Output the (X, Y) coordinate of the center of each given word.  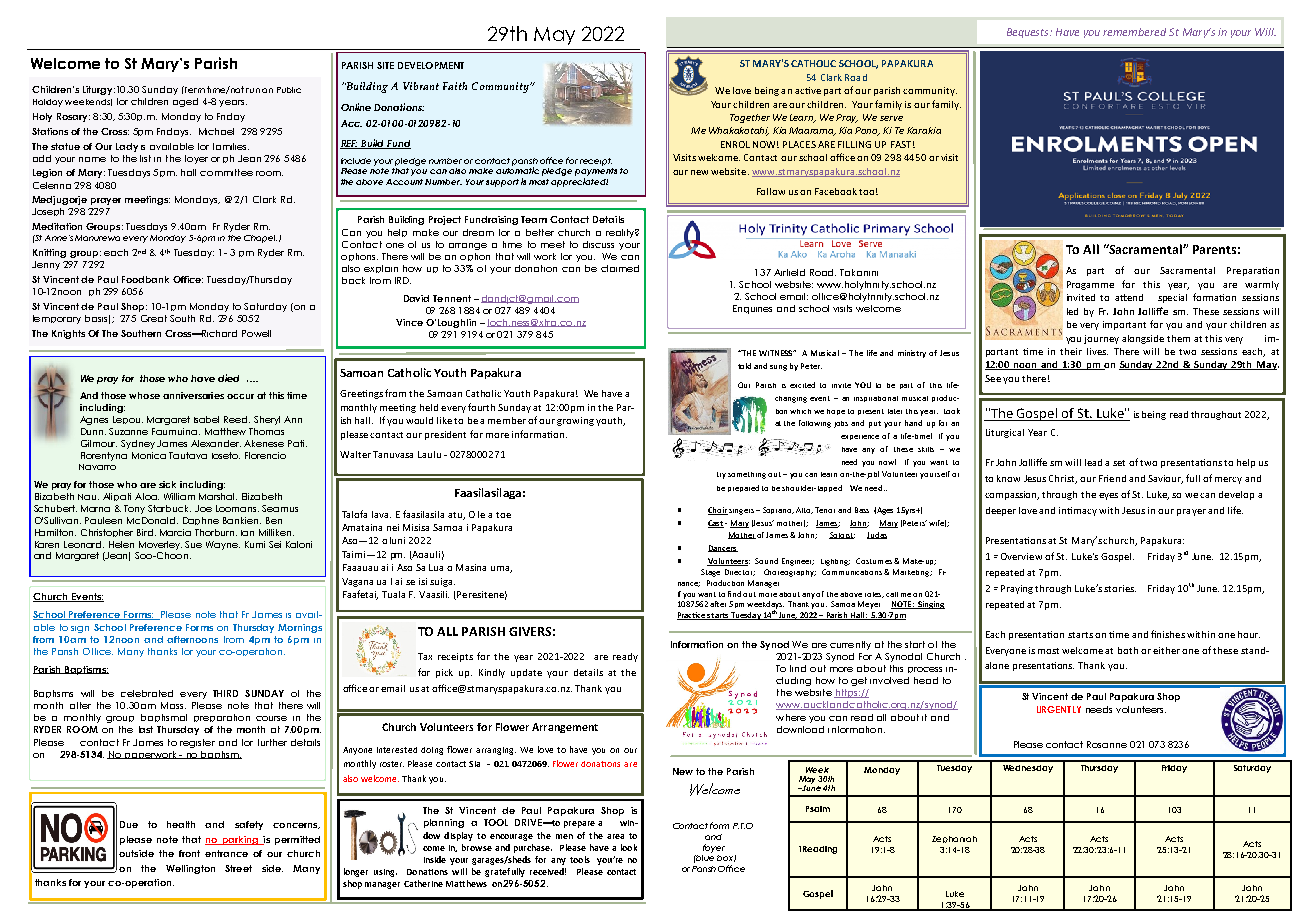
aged (185, 102)
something (747, 475)
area (615, 836)
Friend (1112, 478)
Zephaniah (954, 839)
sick (167, 484)
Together (750, 118)
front (189, 853)
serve (891, 118)
